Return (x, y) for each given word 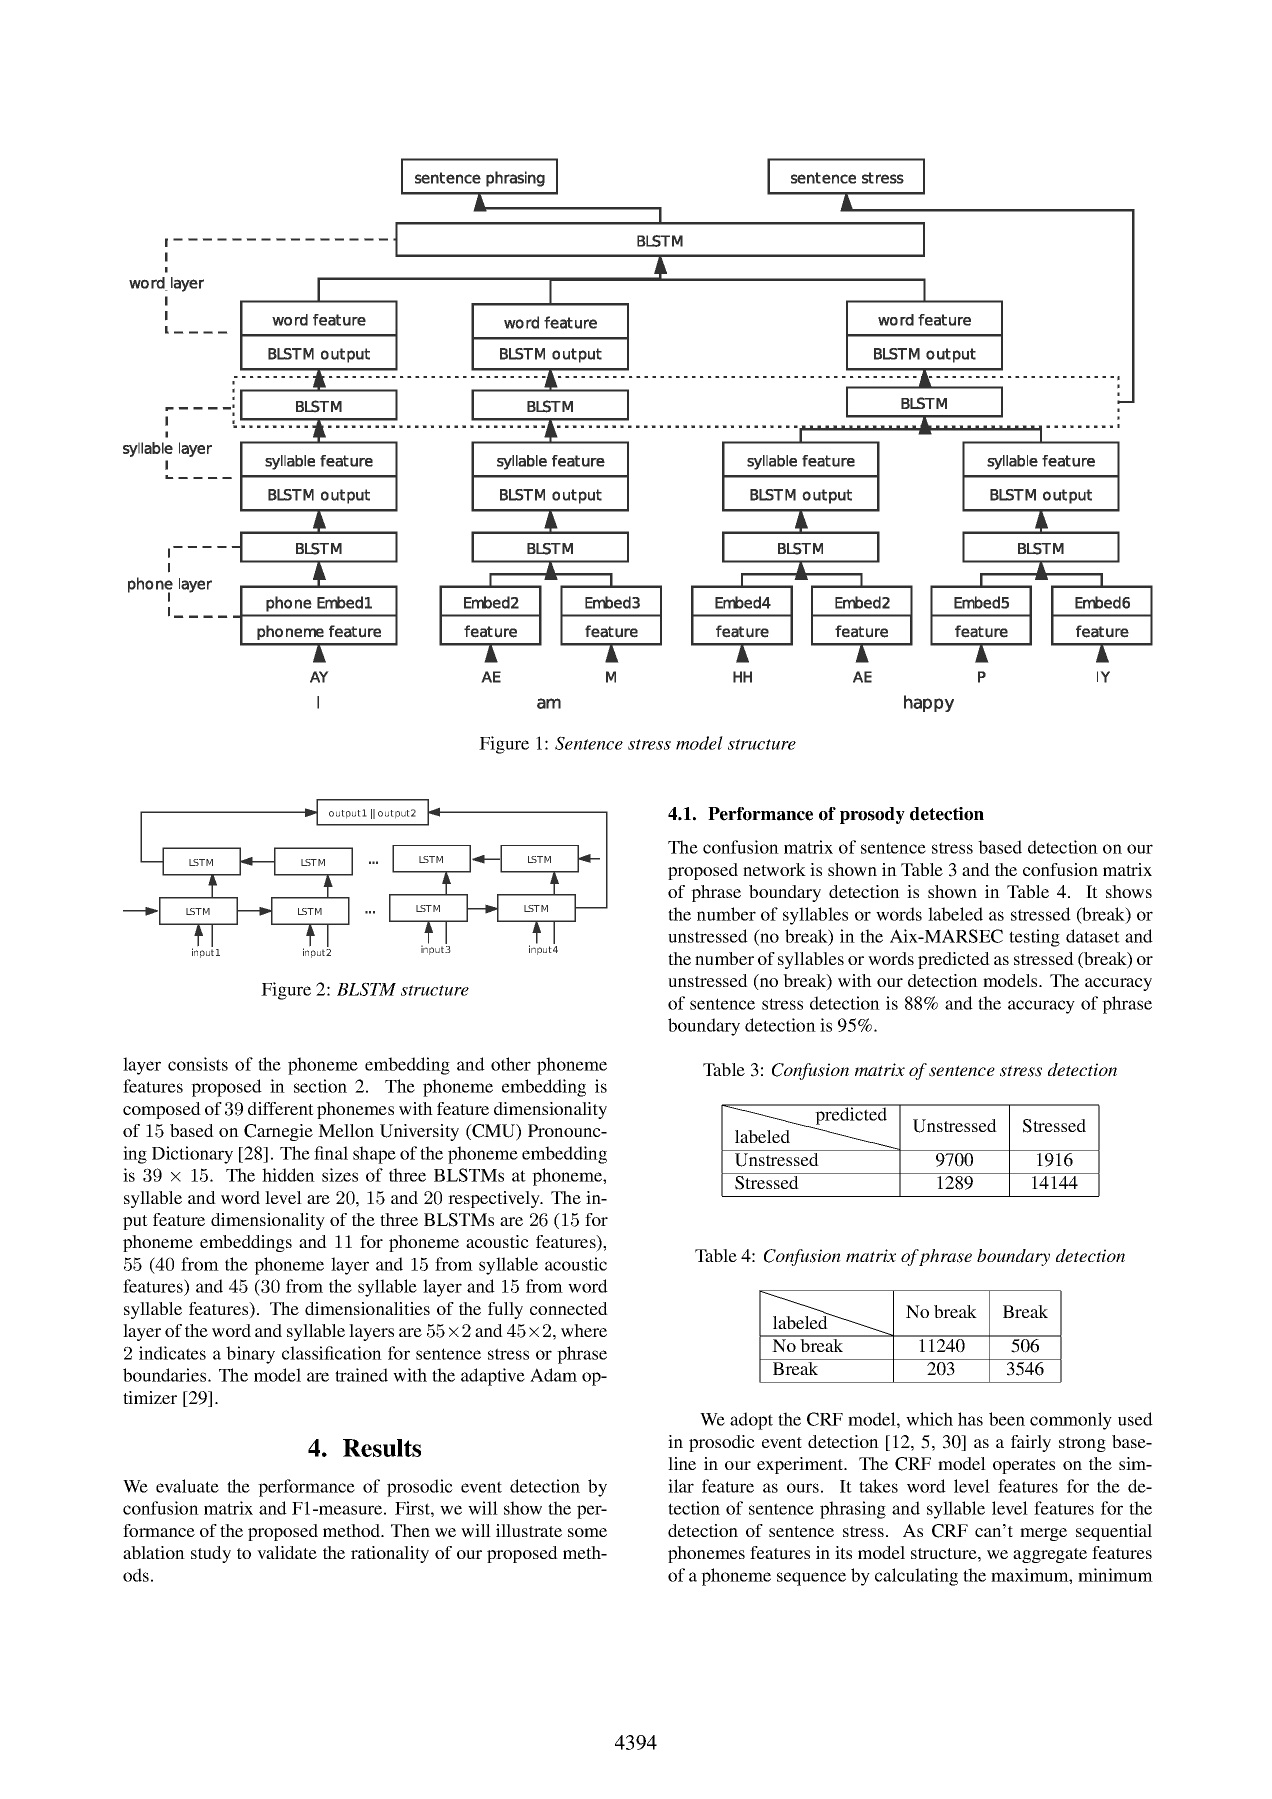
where (584, 1330)
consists (198, 1064)
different (281, 1108)
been (1007, 1419)
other (511, 1064)
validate (287, 1552)
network (774, 869)
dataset (1093, 936)
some (587, 1532)
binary (250, 1355)
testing (1034, 938)
